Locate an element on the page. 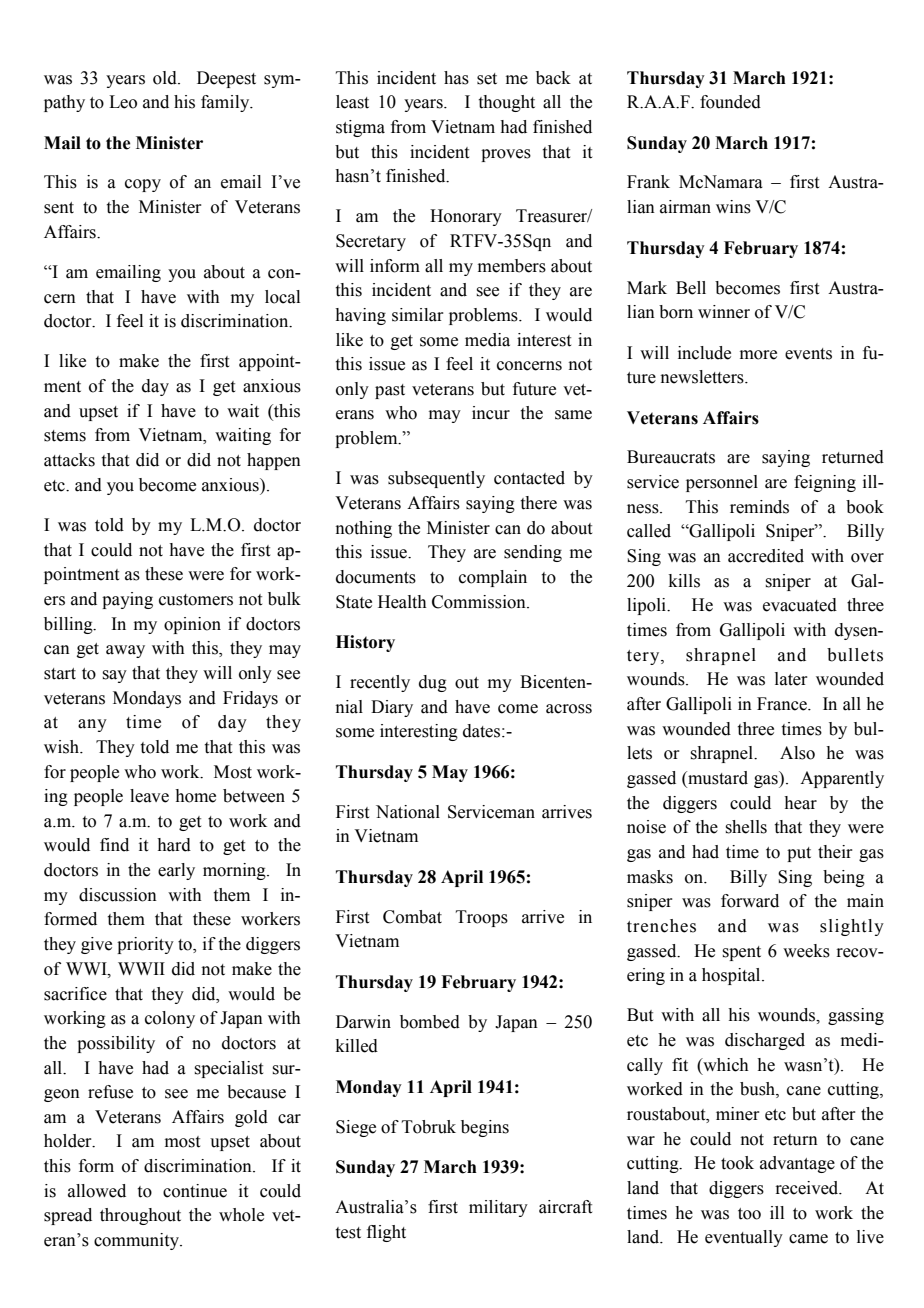 The height and width of the page is (1308, 924). throughout is located at coordinates (140, 1216).
